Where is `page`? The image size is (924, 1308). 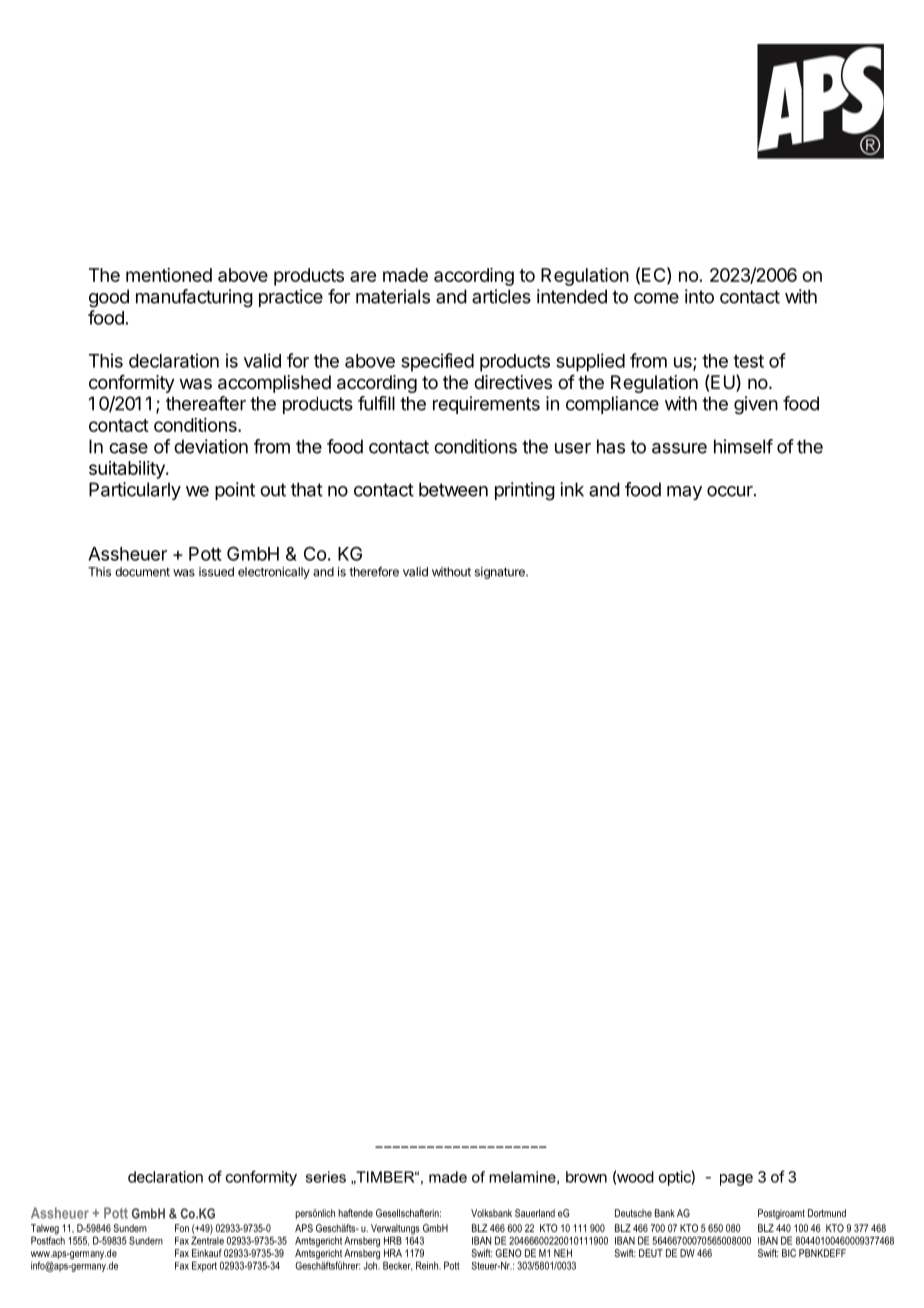 page is located at coordinates (736, 1180).
